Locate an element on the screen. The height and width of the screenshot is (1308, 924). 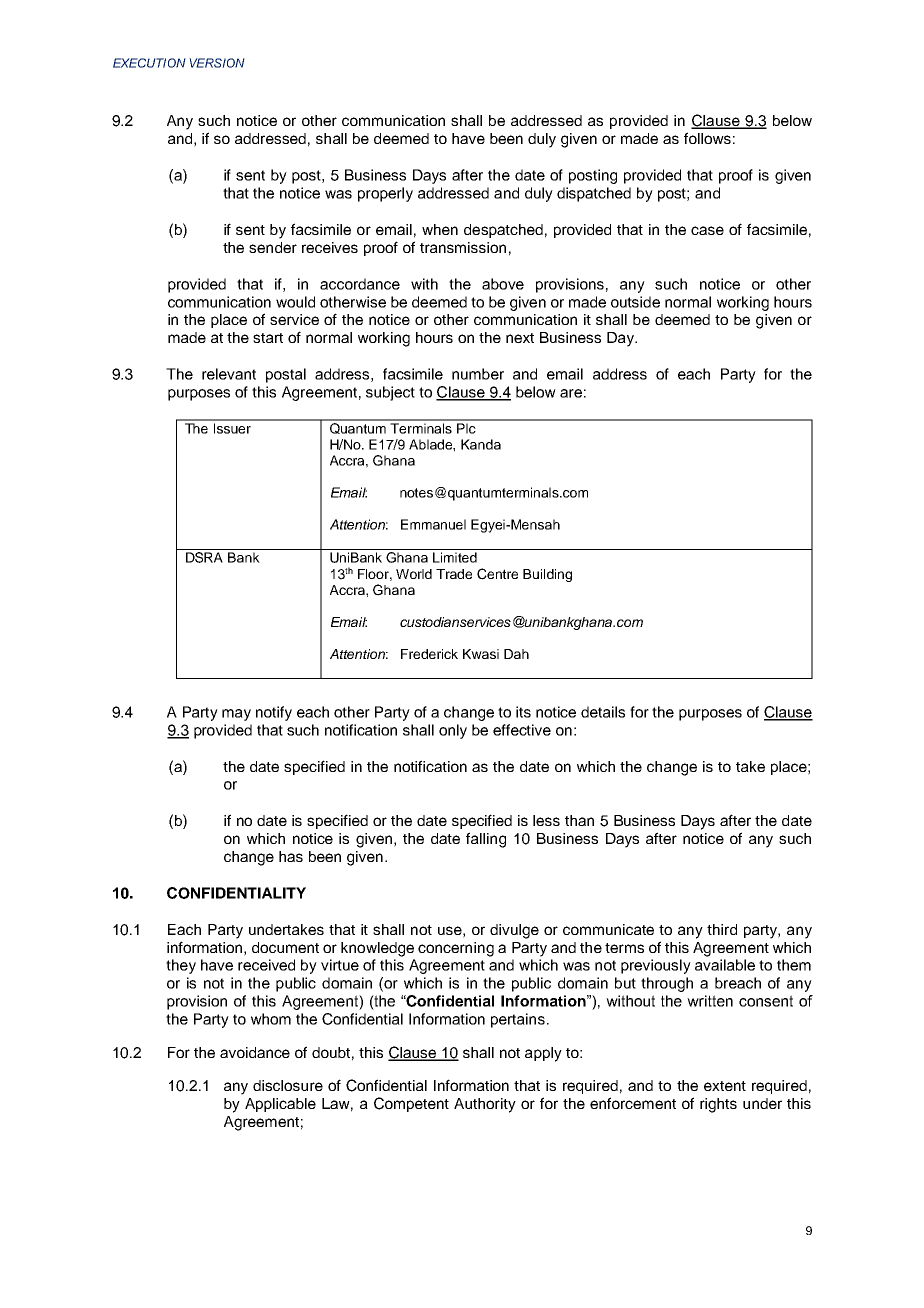
number is located at coordinates (478, 374).
